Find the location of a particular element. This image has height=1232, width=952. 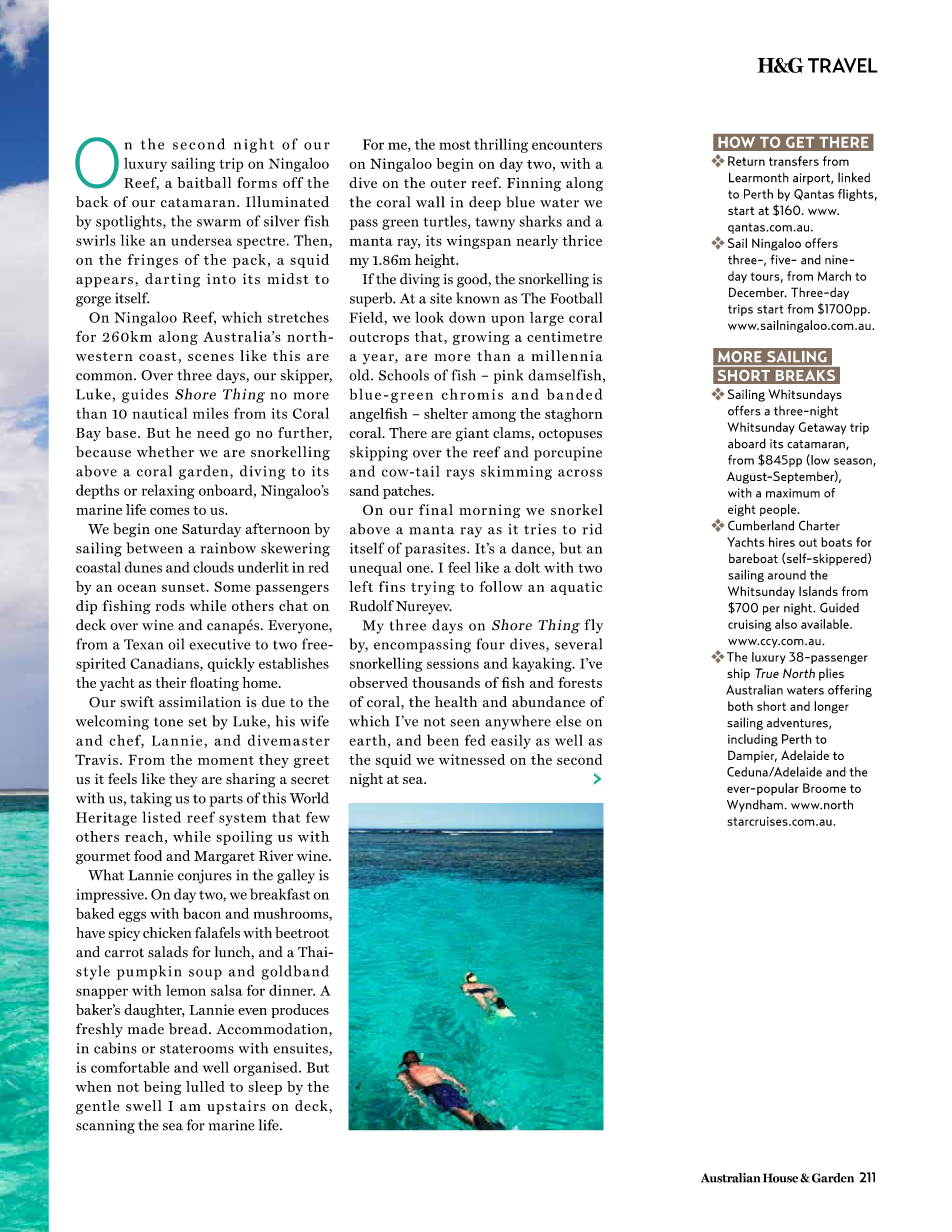

sleep is located at coordinates (265, 1088).
